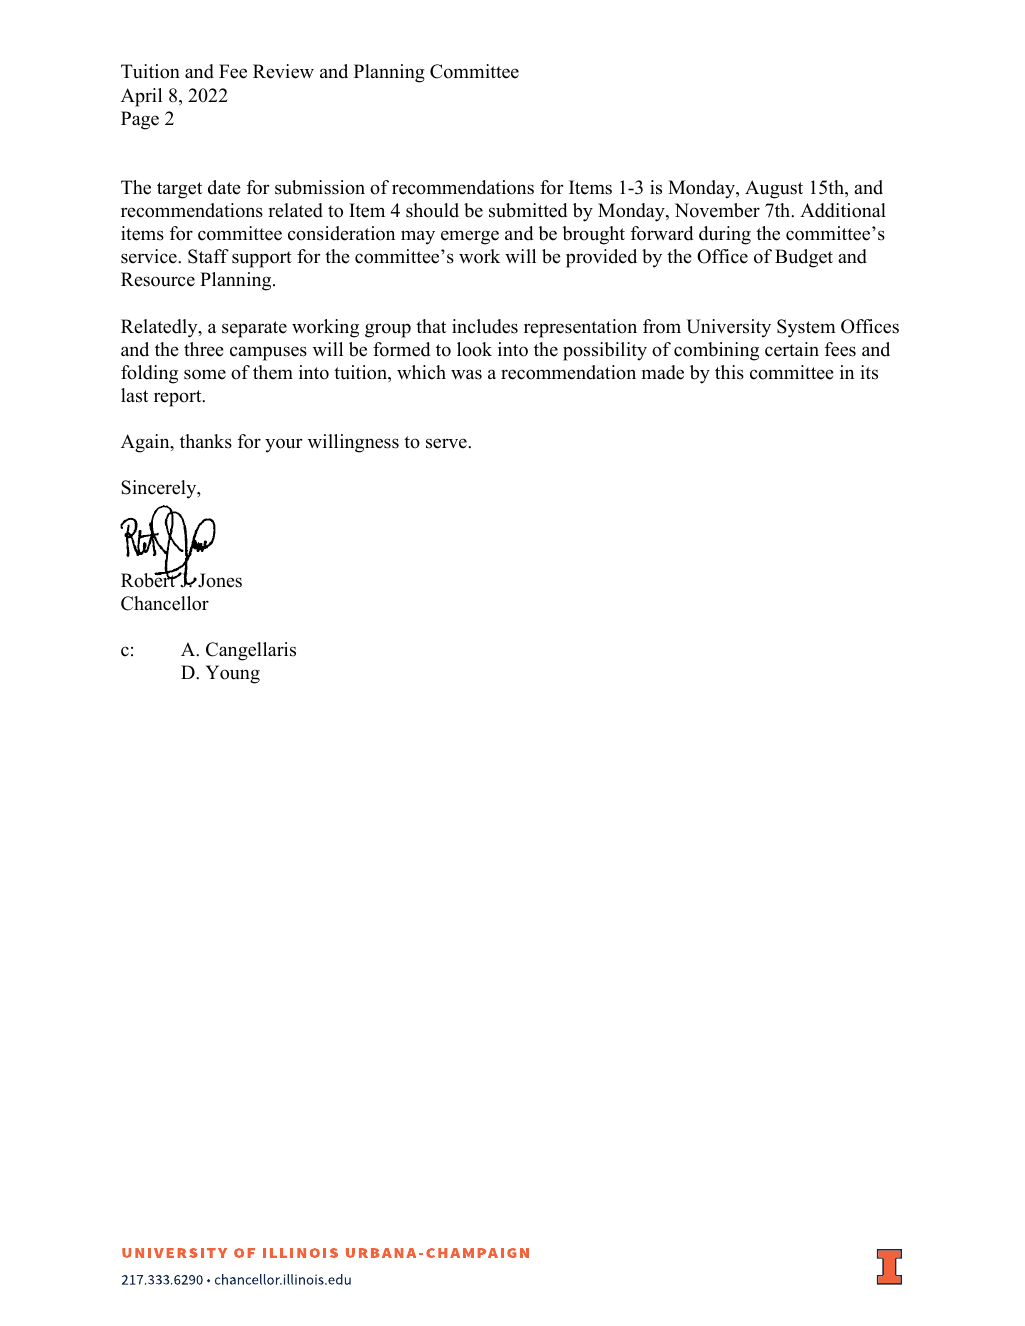  I want to click on serve, so click(447, 443).
